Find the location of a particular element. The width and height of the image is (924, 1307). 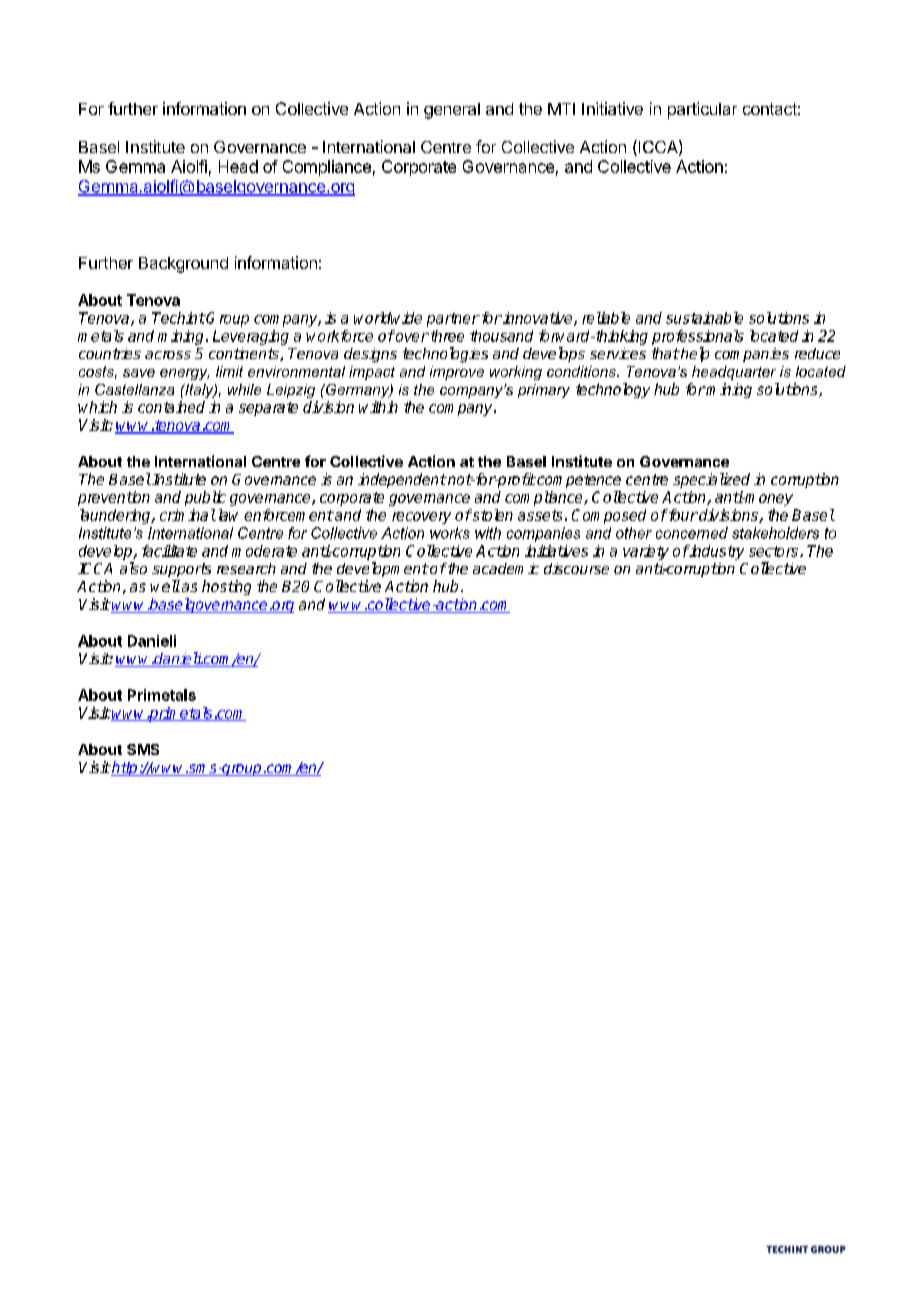

general is located at coordinates (452, 111).
